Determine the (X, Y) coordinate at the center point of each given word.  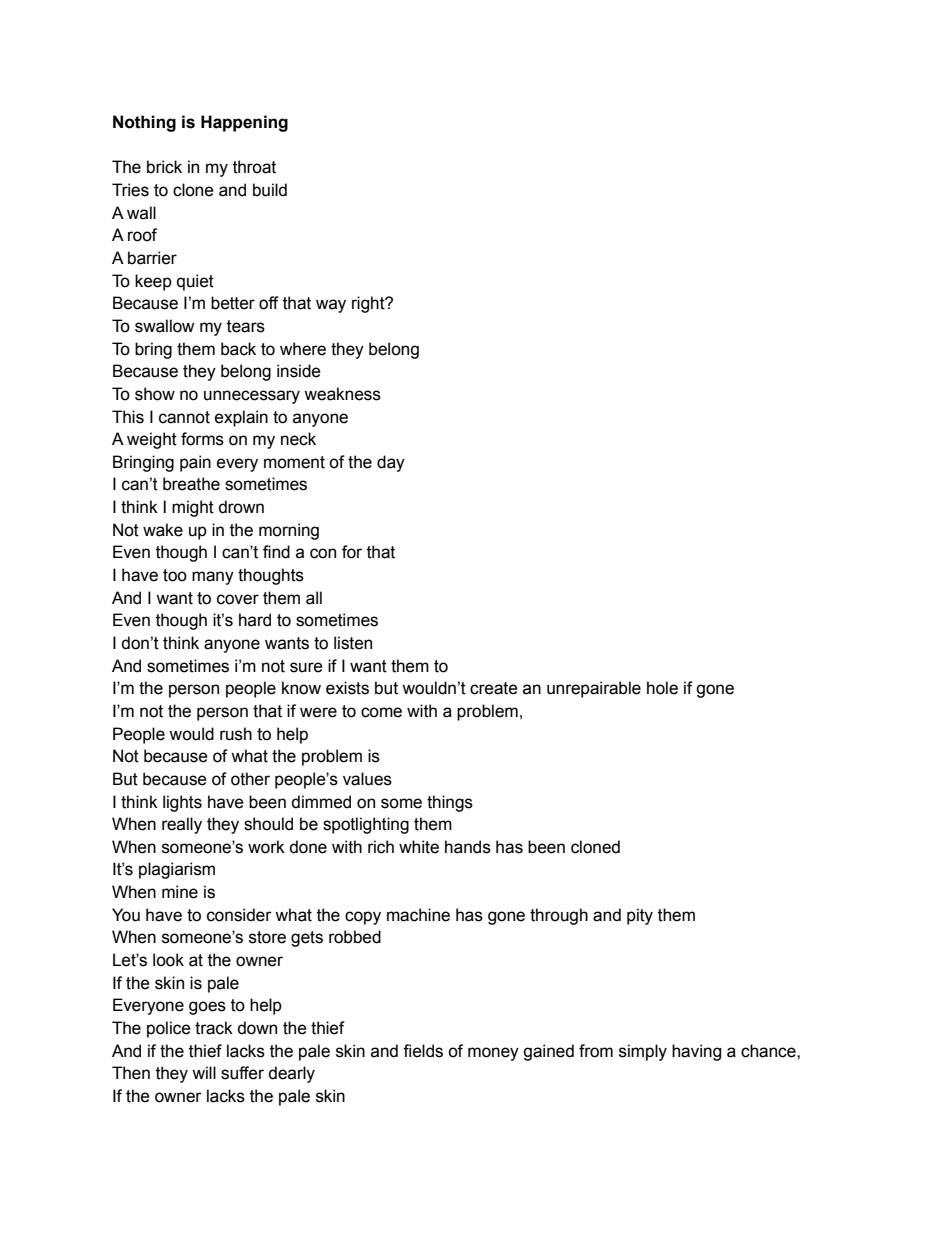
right (369, 304)
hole (662, 688)
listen (353, 643)
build (270, 190)
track (214, 1028)
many (213, 578)
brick (164, 167)
